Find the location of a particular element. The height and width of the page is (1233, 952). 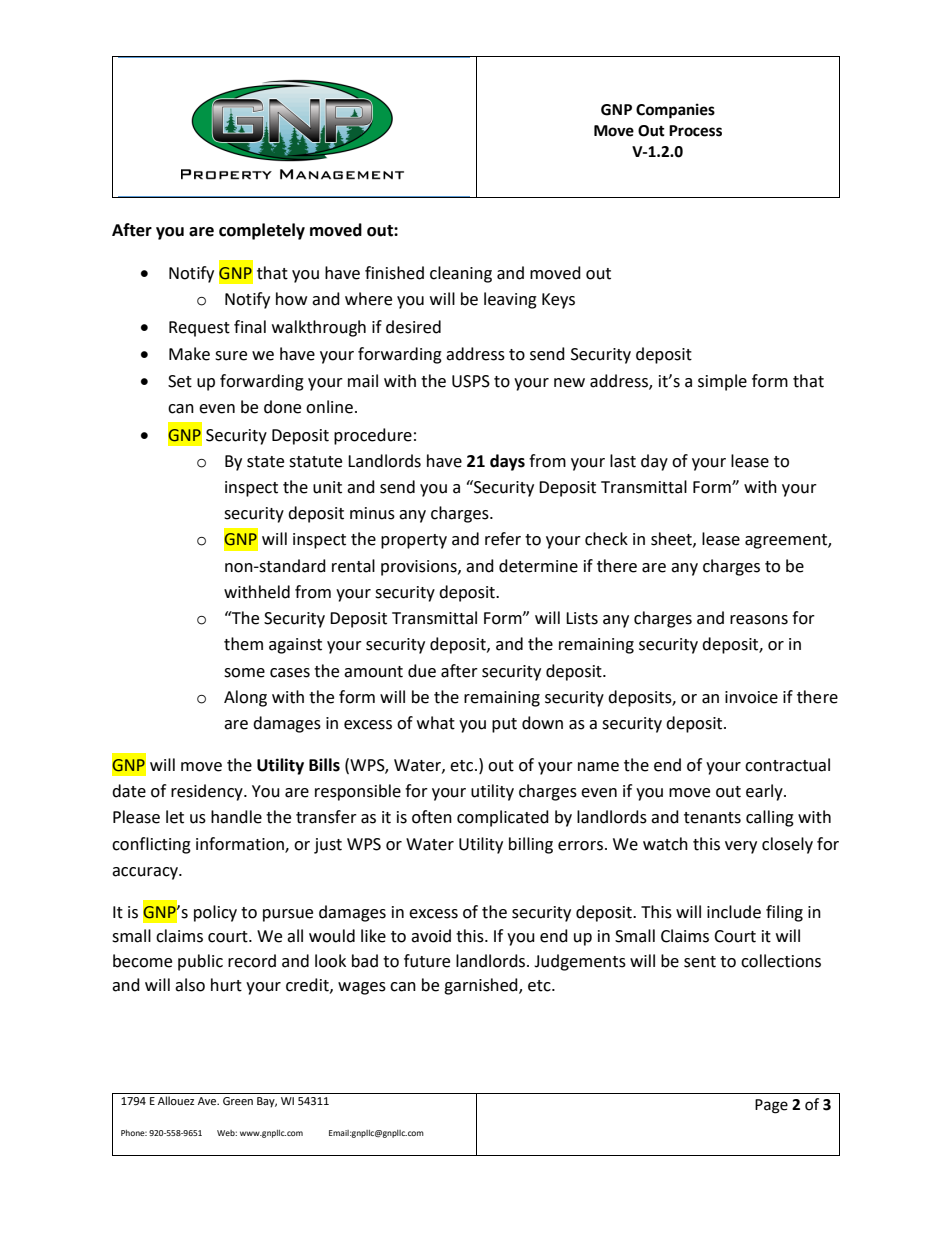

cleaning is located at coordinates (461, 274).
